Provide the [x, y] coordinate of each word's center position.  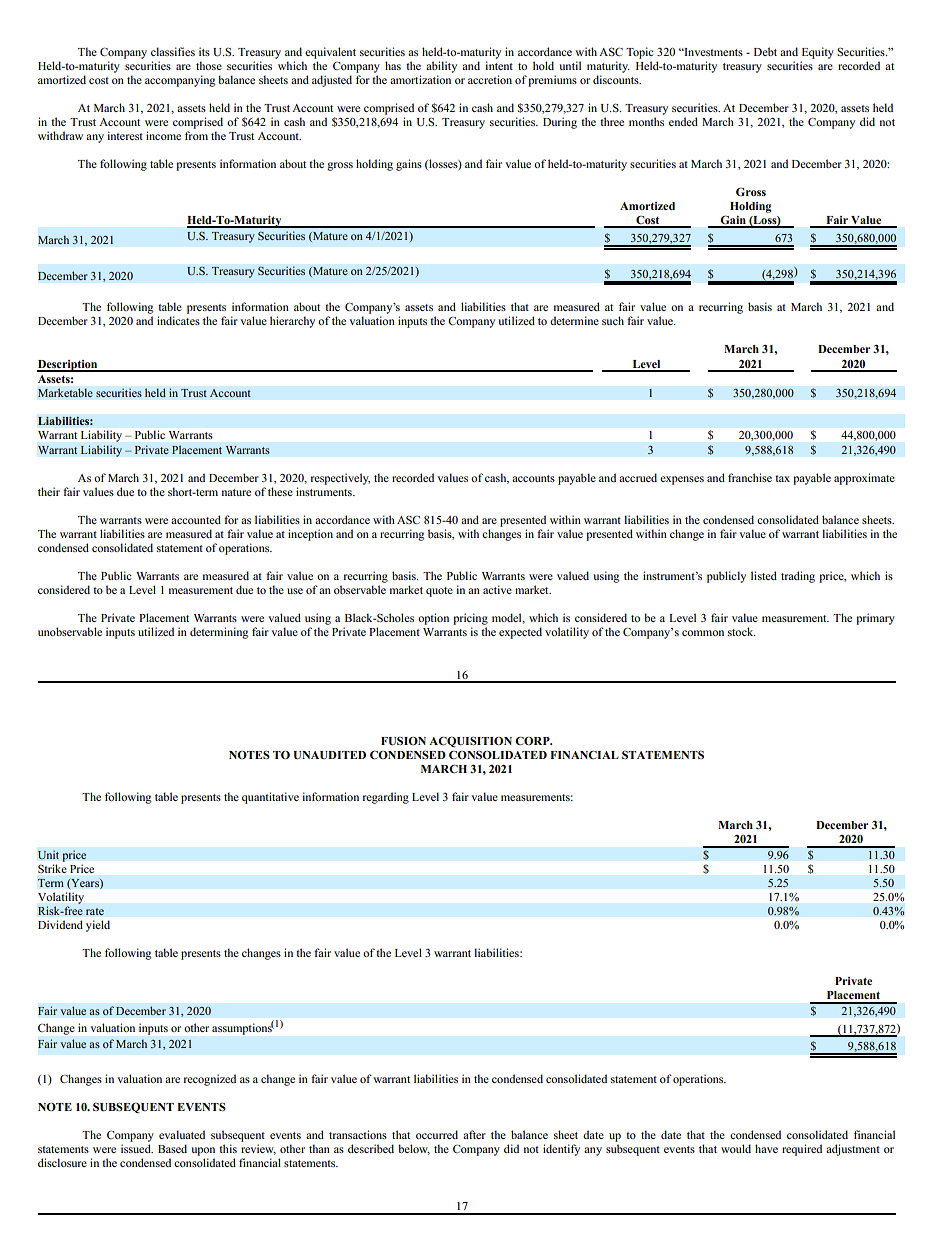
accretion [490, 79]
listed [764, 575]
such [613, 320]
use [295, 591]
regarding [386, 798]
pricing [470, 619]
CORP [533, 740]
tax [782, 478]
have [766, 1148]
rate [95, 911]
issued [137, 1148]
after [474, 1134]
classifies [173, 51]
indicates [178, 320]
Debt [765, 51]
